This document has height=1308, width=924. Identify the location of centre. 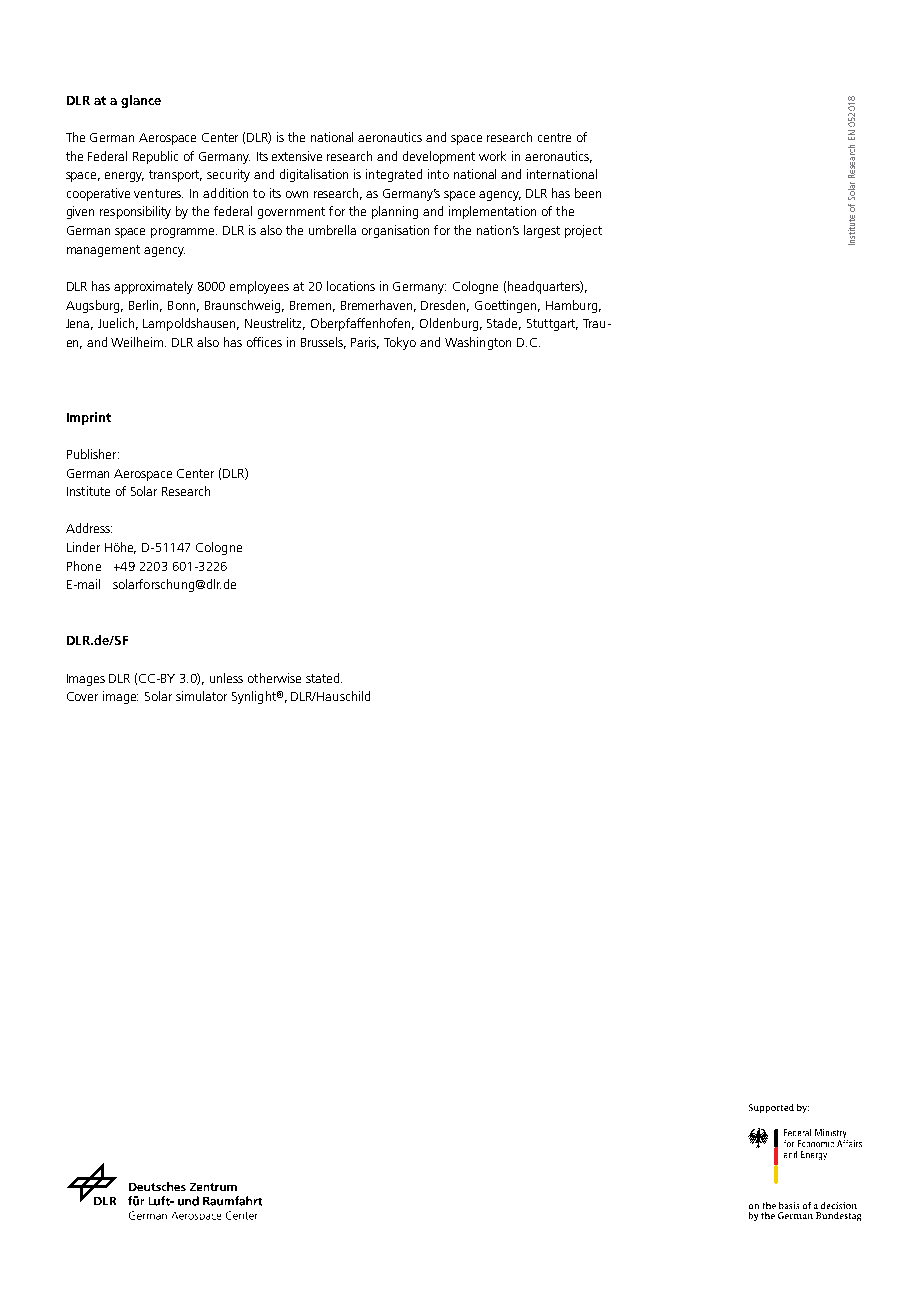
(554, 137).
